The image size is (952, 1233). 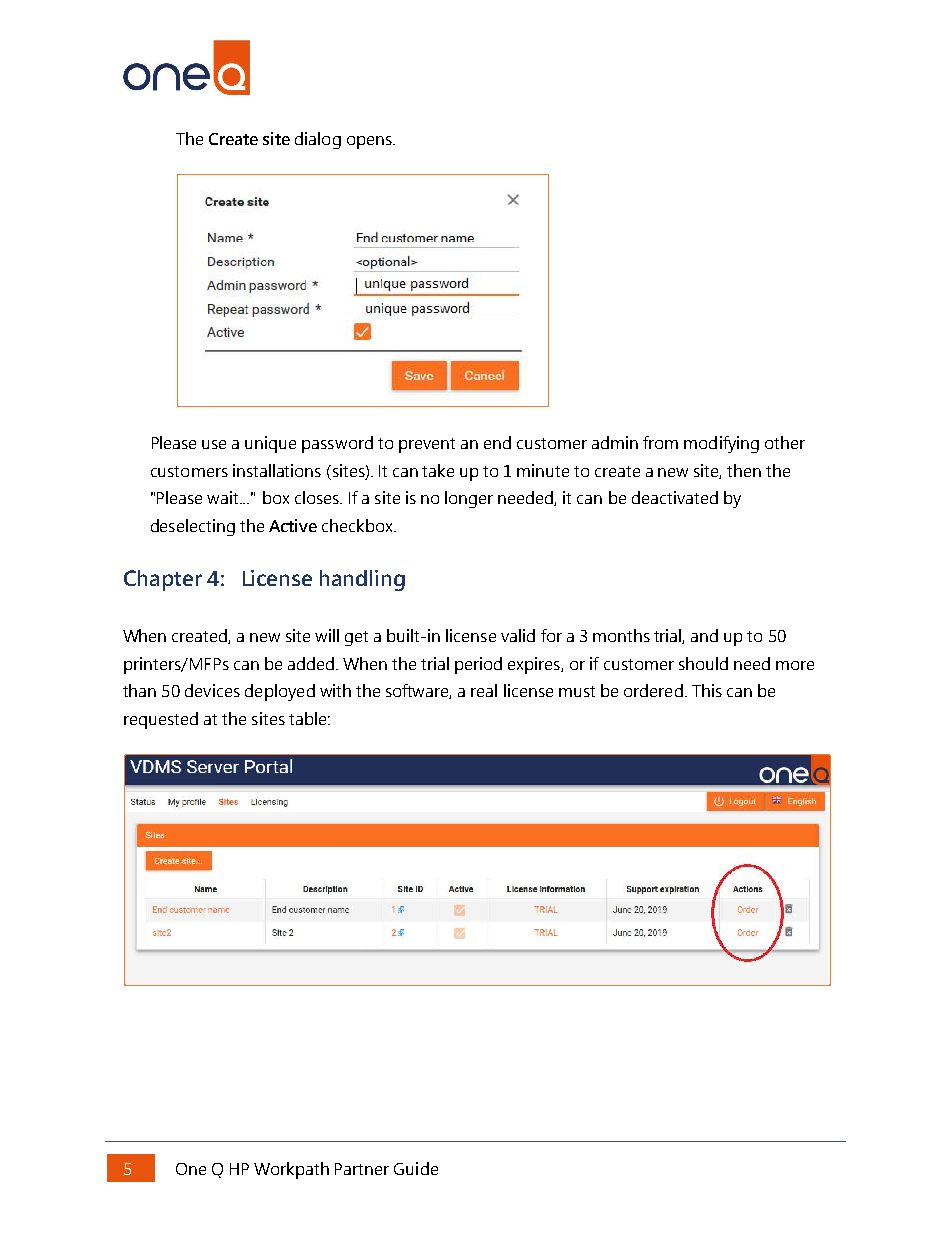 I want to click on modifying, so click(x=721, y=444).
